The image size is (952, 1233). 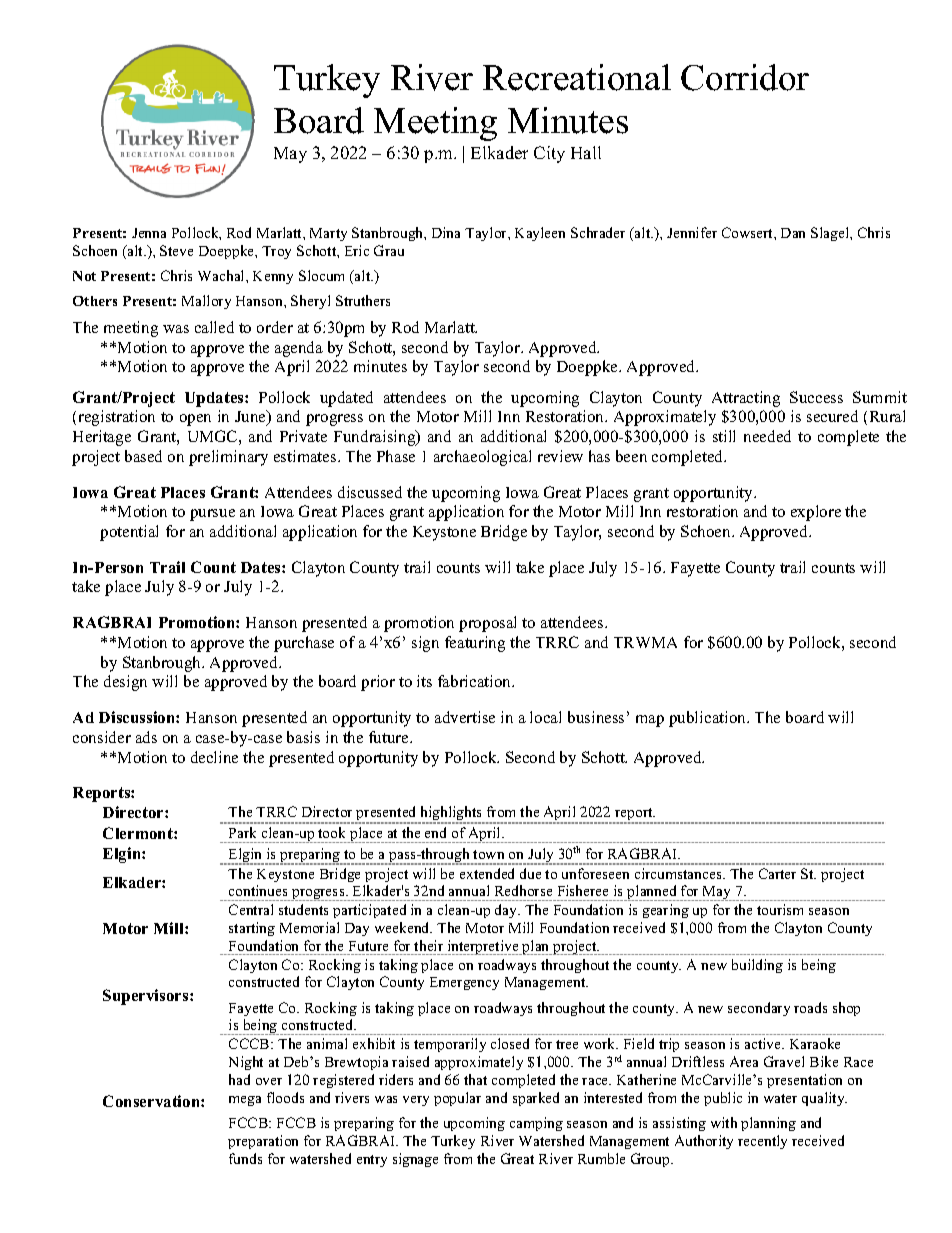 I want to click on extended, so click(x=487, y=873).
